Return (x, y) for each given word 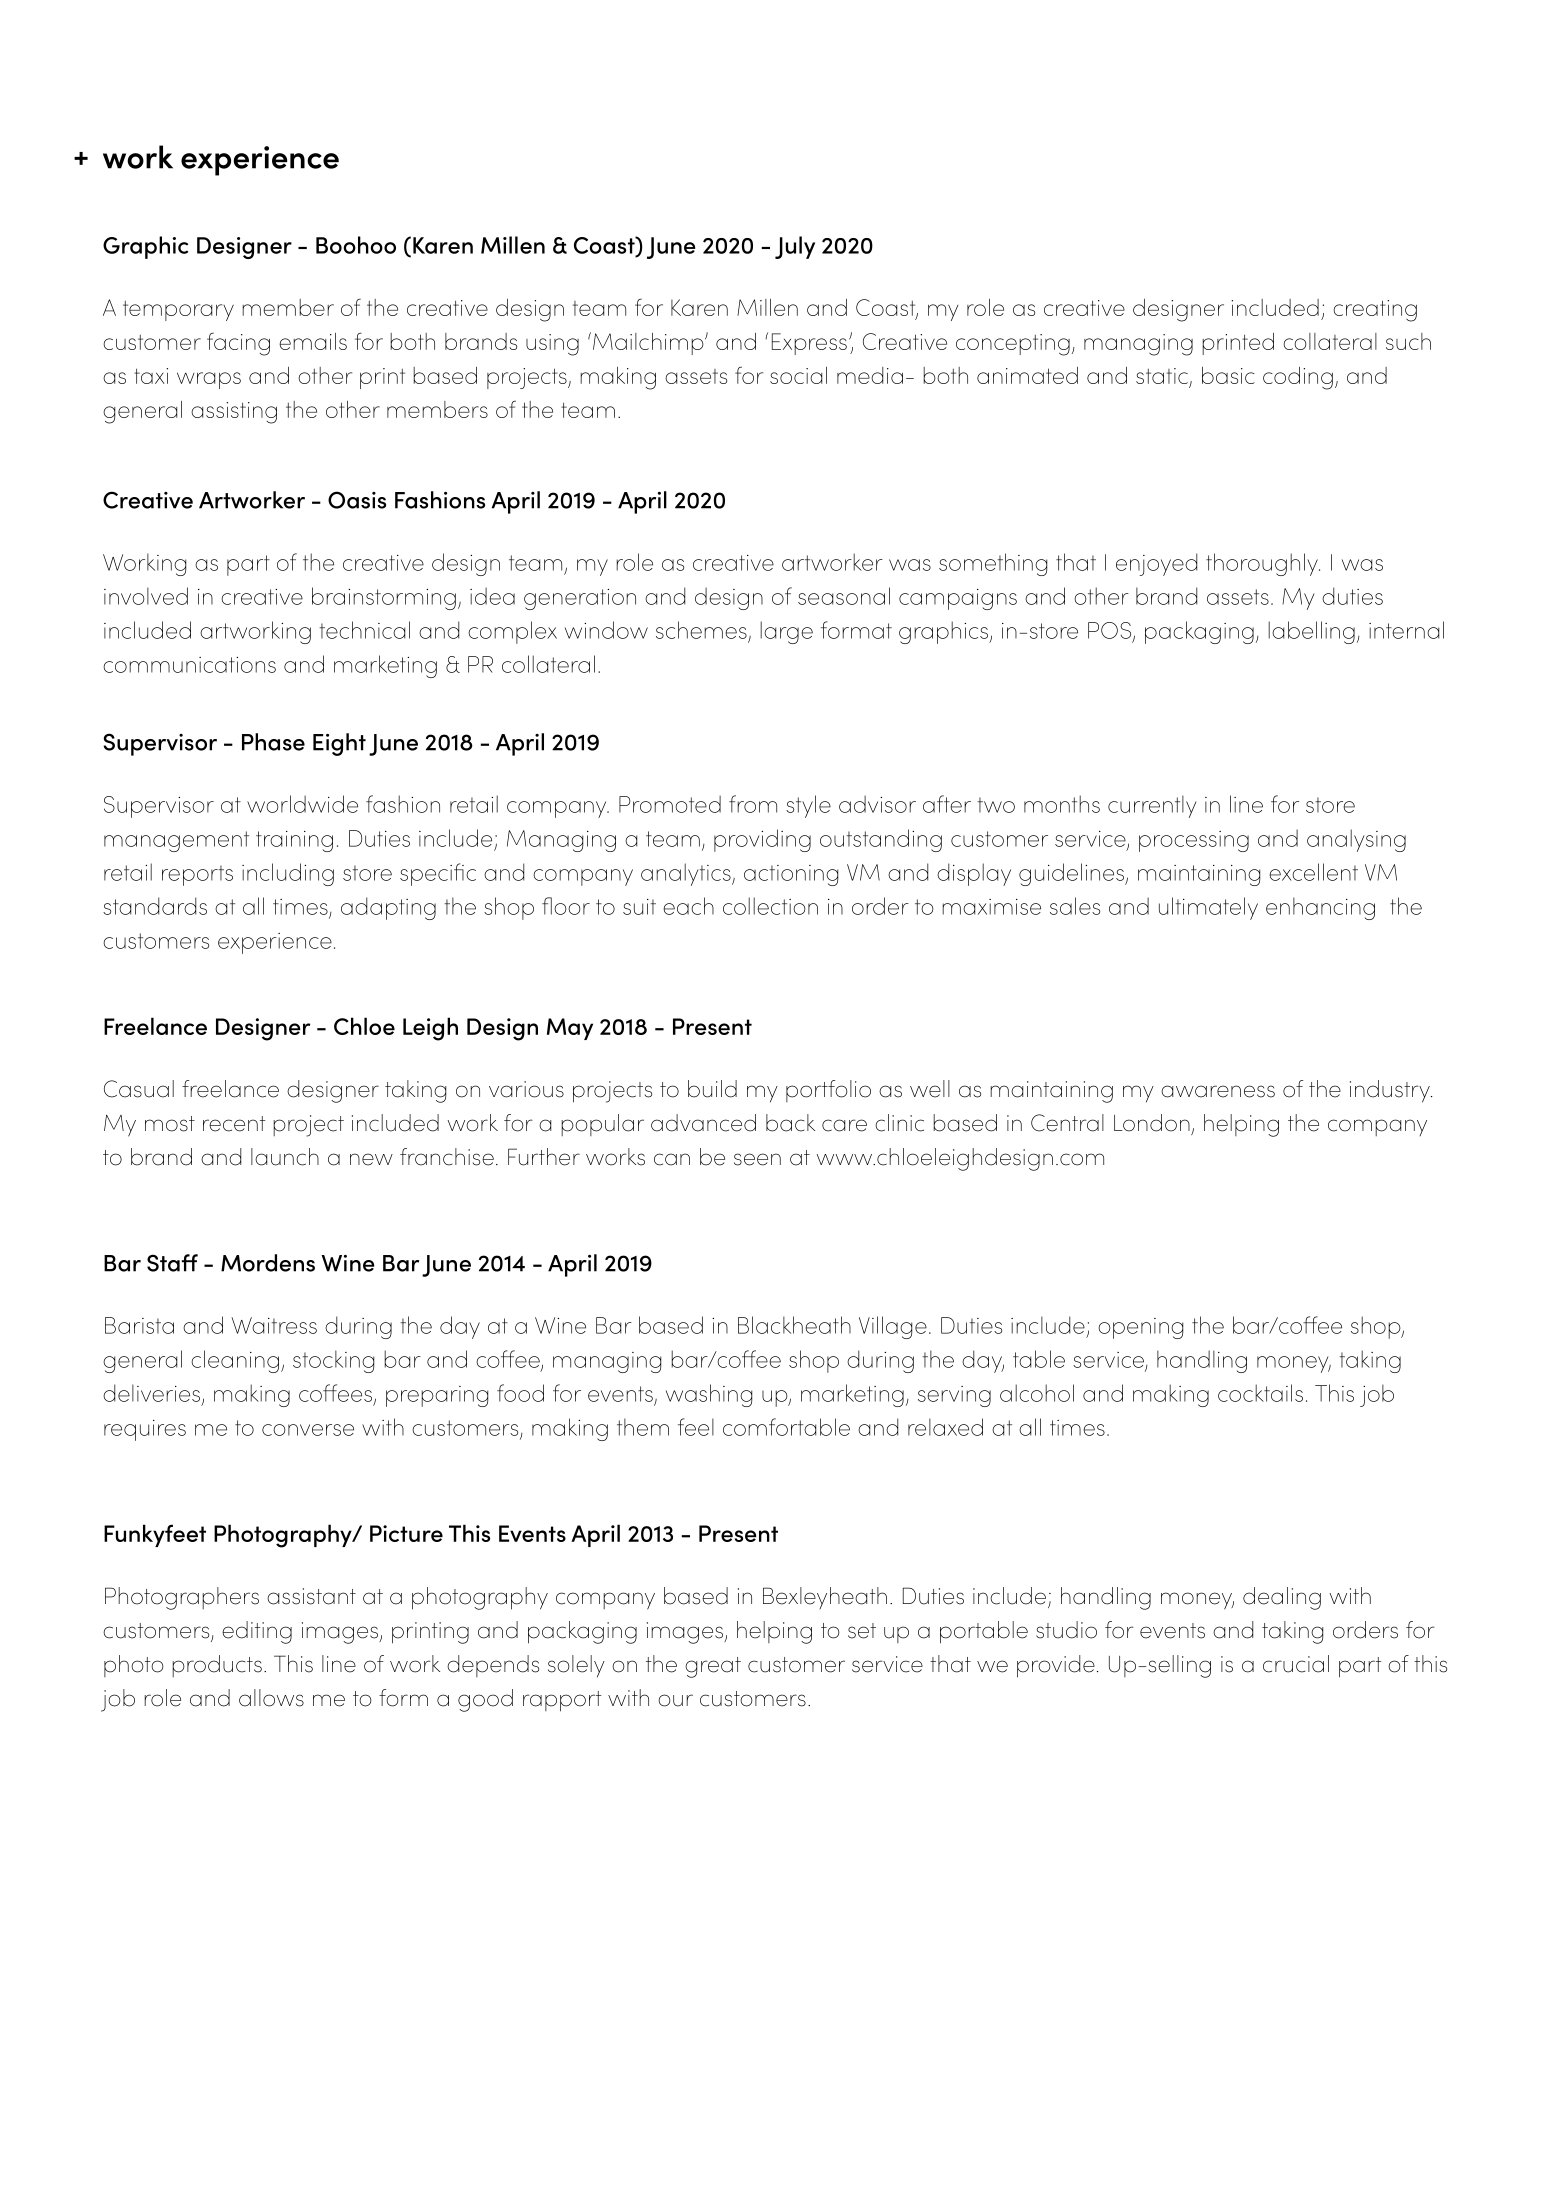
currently (1152, 806)
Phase (273, 742)
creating (1375, 311)
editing (257, 1632)
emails (313, 341)
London (1152, 1123)
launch (285, 1157)
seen (757, 1159)
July (795, 247)
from (753, 804)
